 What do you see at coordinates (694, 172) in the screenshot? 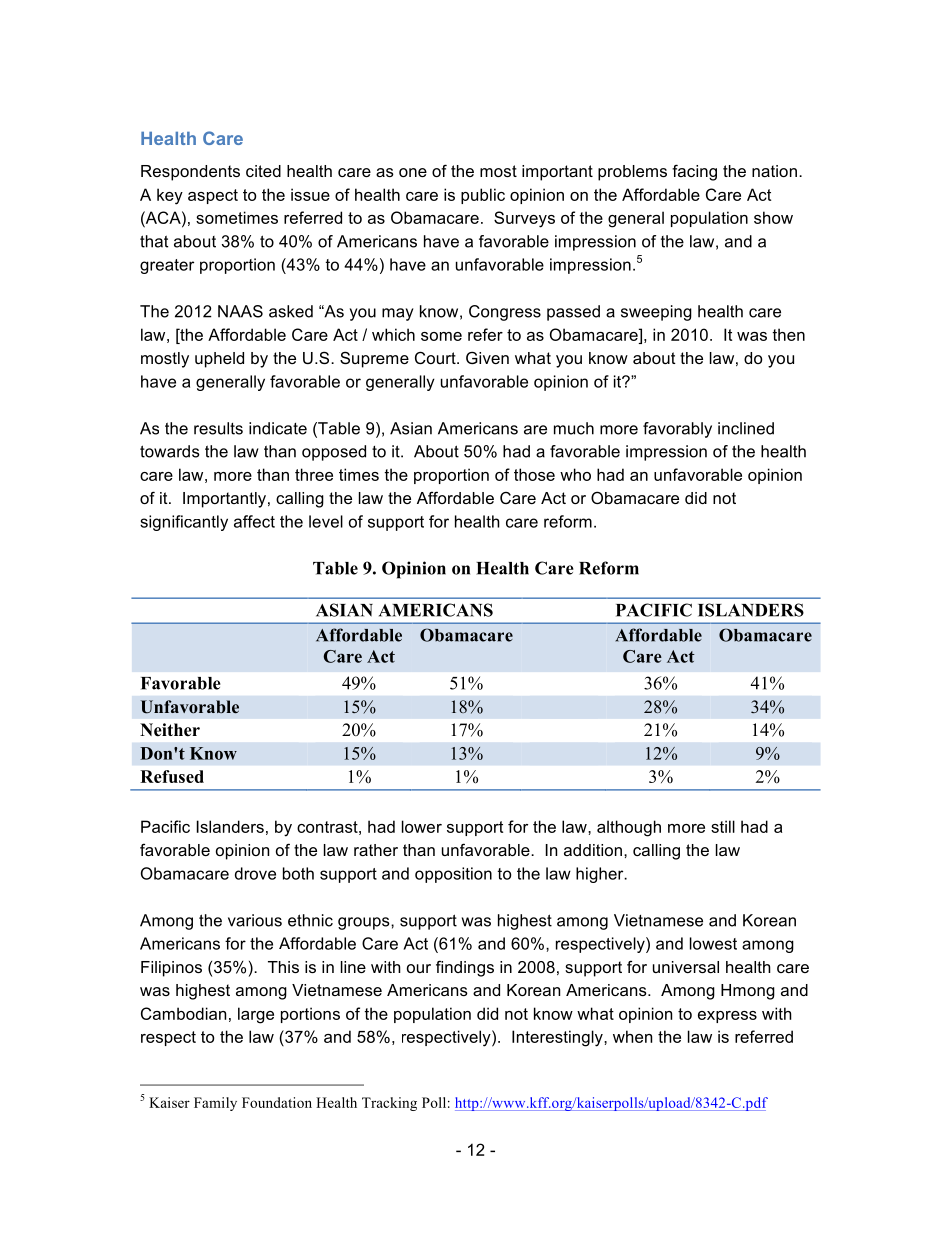
I see `facing` at bounding box center [694, 172].
